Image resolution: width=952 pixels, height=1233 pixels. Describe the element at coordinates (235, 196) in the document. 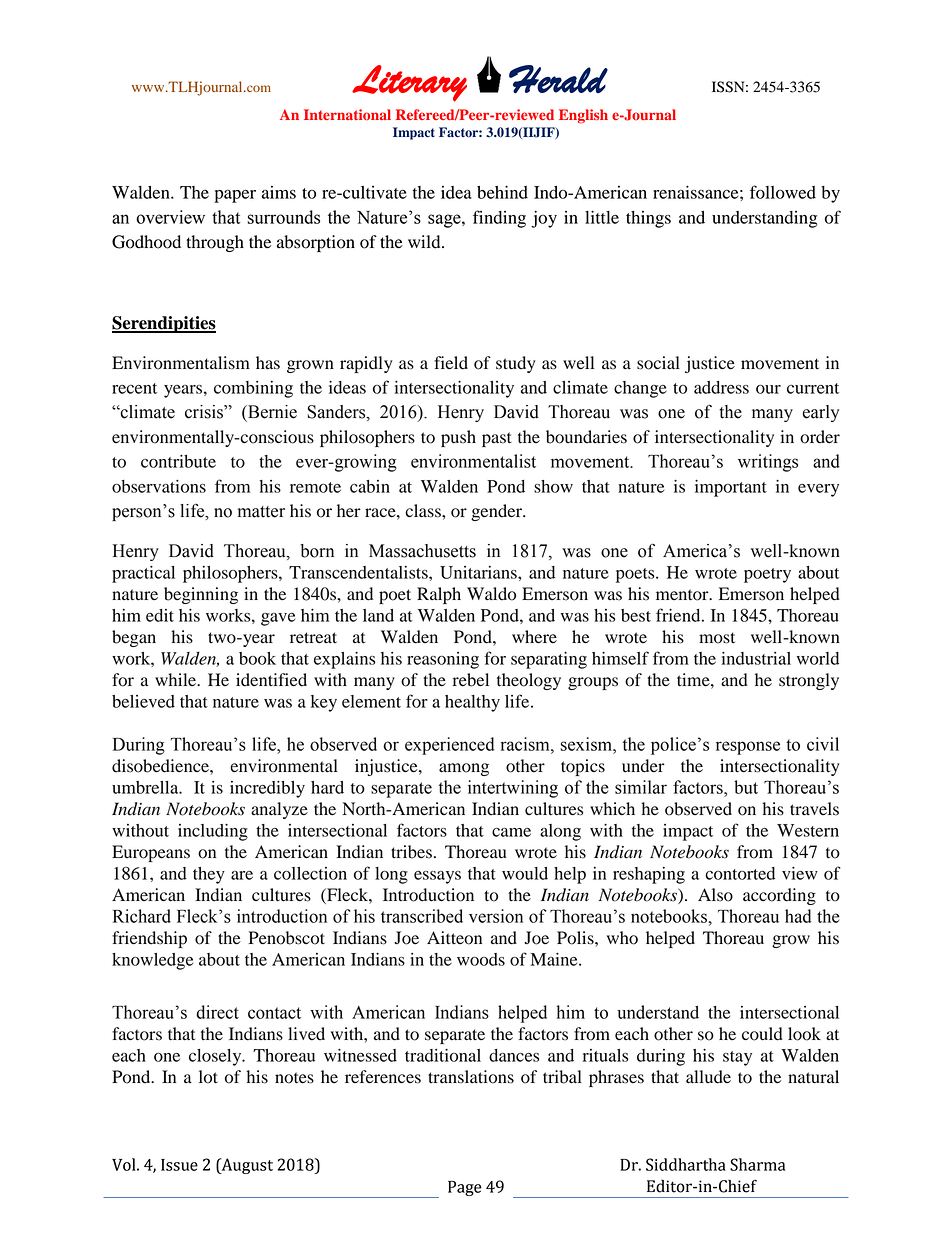

I see `paper` at that location.
